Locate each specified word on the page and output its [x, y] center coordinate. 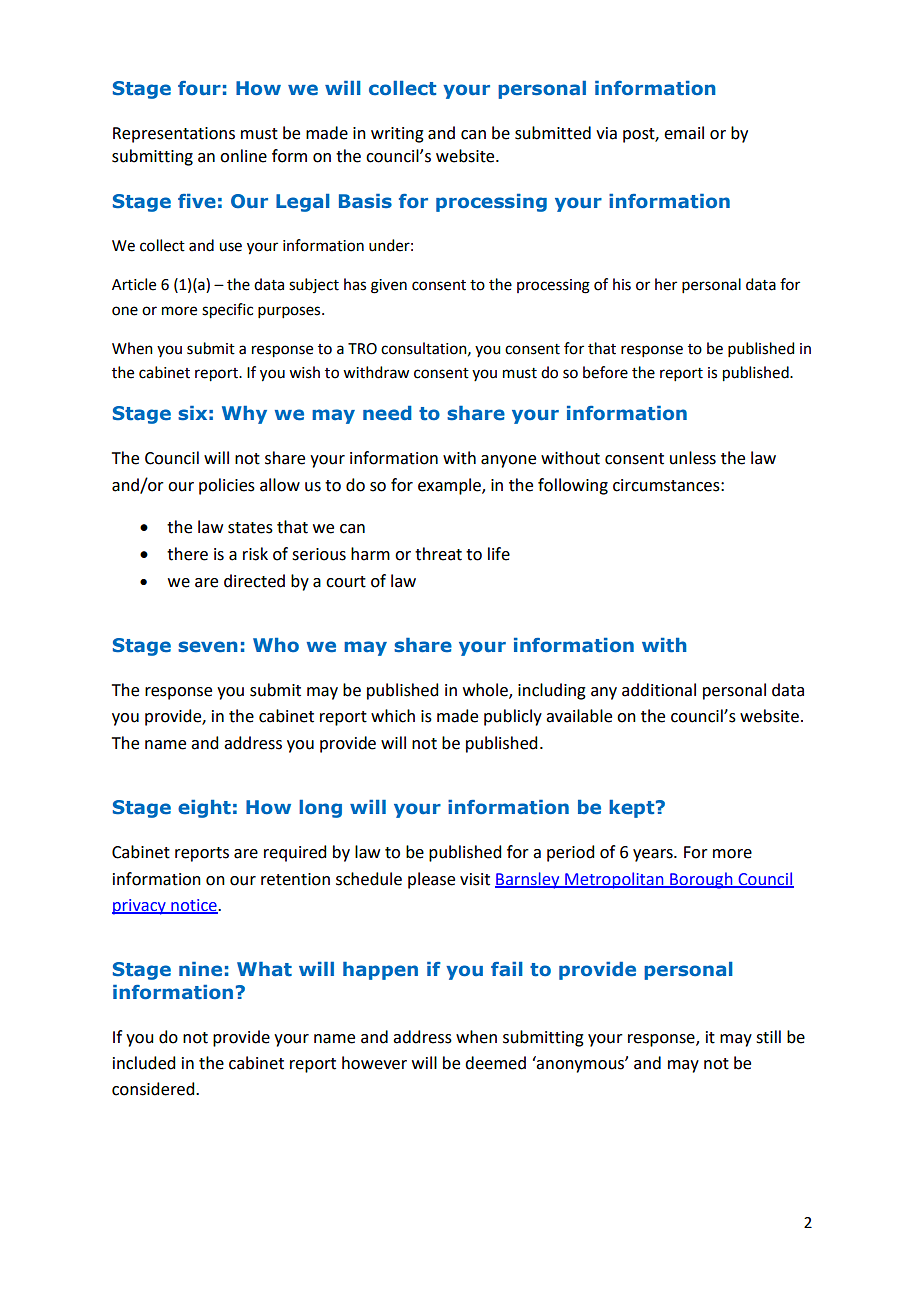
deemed [495, 1063]
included [144, 1063]
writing [397, 135]
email [684, 133]
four [199, 88]
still [768, 1037]
